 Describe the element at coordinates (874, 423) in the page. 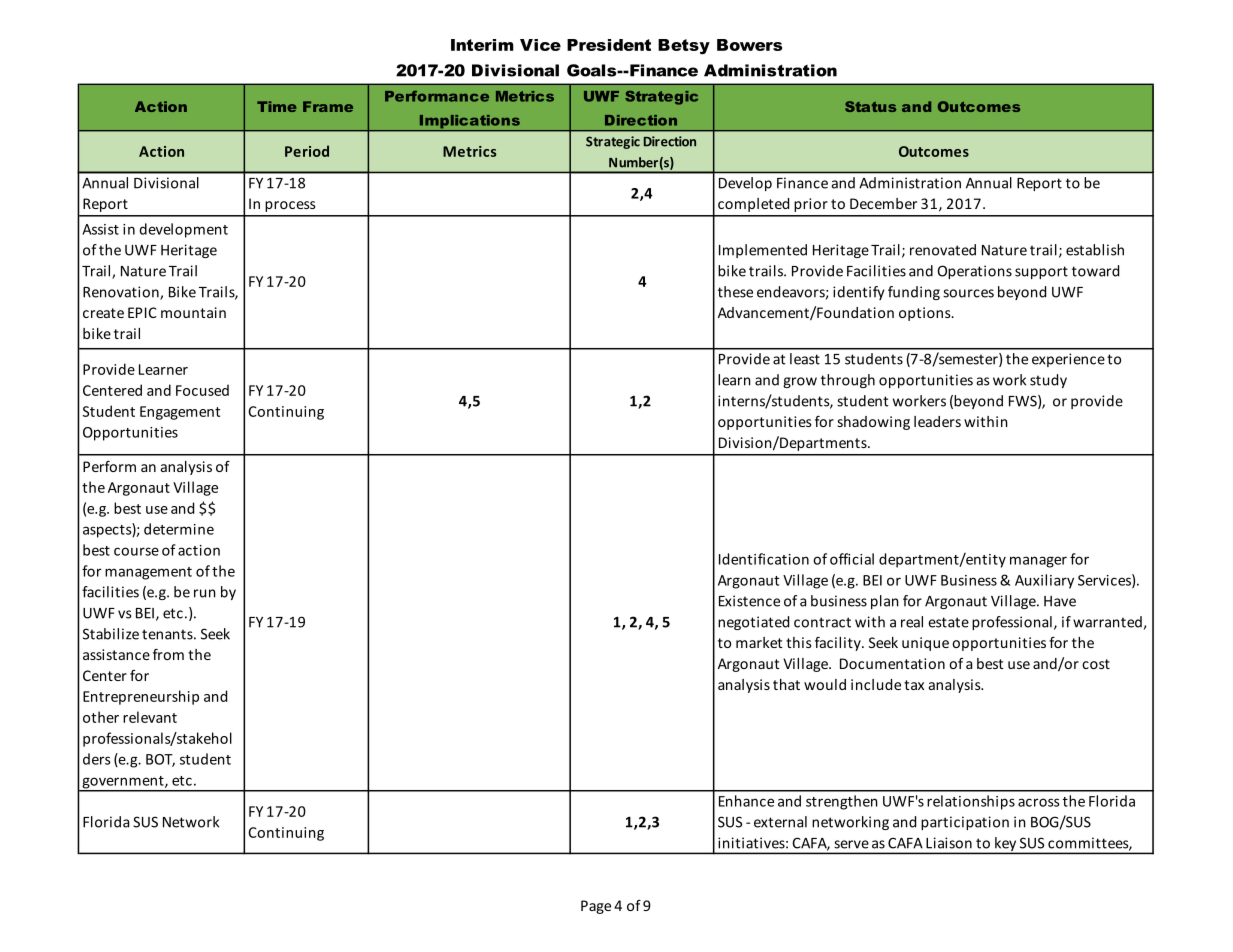

I see `shadowing` at that location.
